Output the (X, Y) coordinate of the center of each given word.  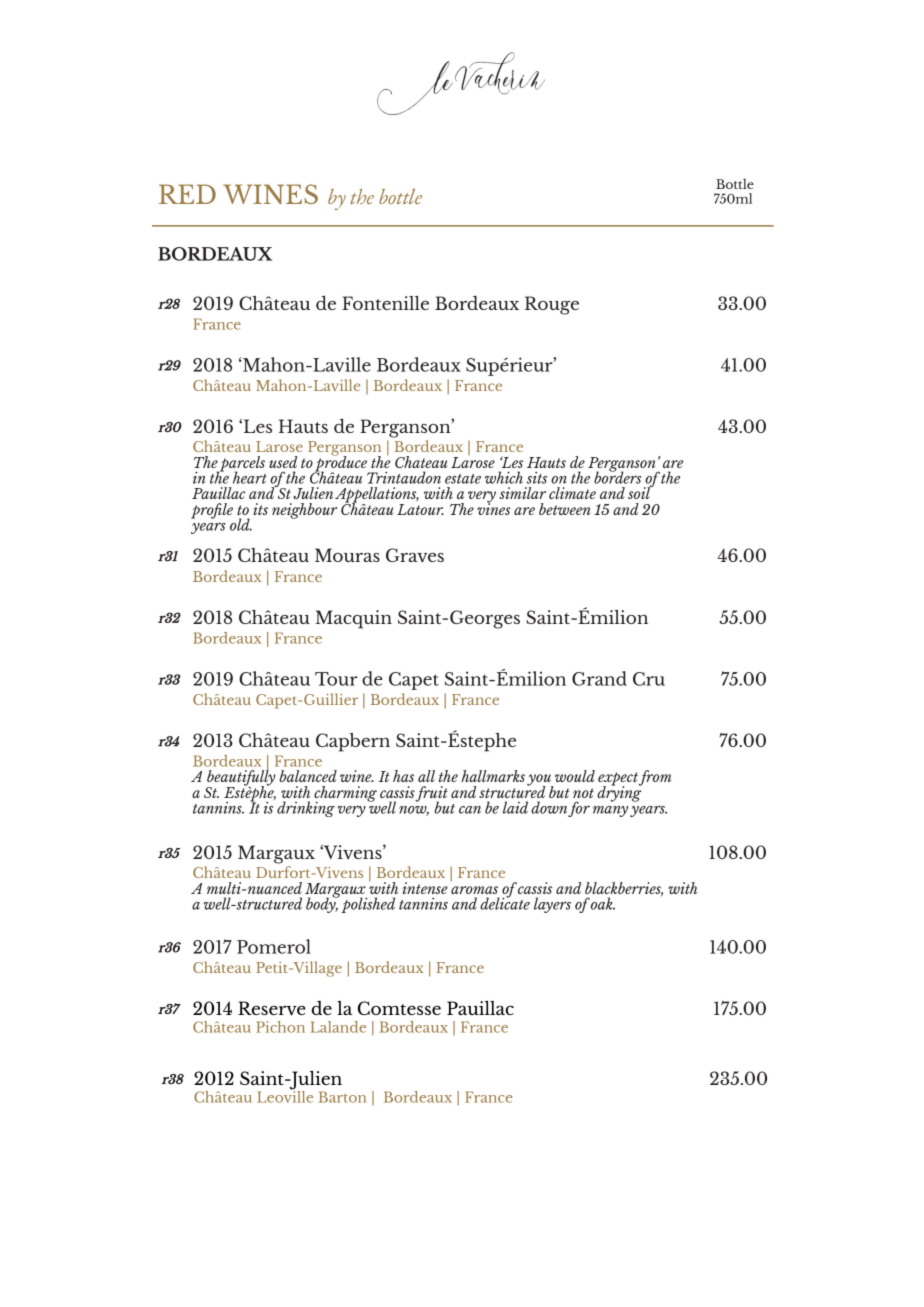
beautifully (241, 778)
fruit (431, 795)
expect (618, 780)
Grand (599, 678)
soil (640, 492)
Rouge (552, 305)
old (241, 524)
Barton (342, 1097)
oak (603, 903)
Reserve (272, 1008)
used (283, 462)
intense (425, 888)
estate (463, 479)
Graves (415, 555)
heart (250, 477)
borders (617, 476)
